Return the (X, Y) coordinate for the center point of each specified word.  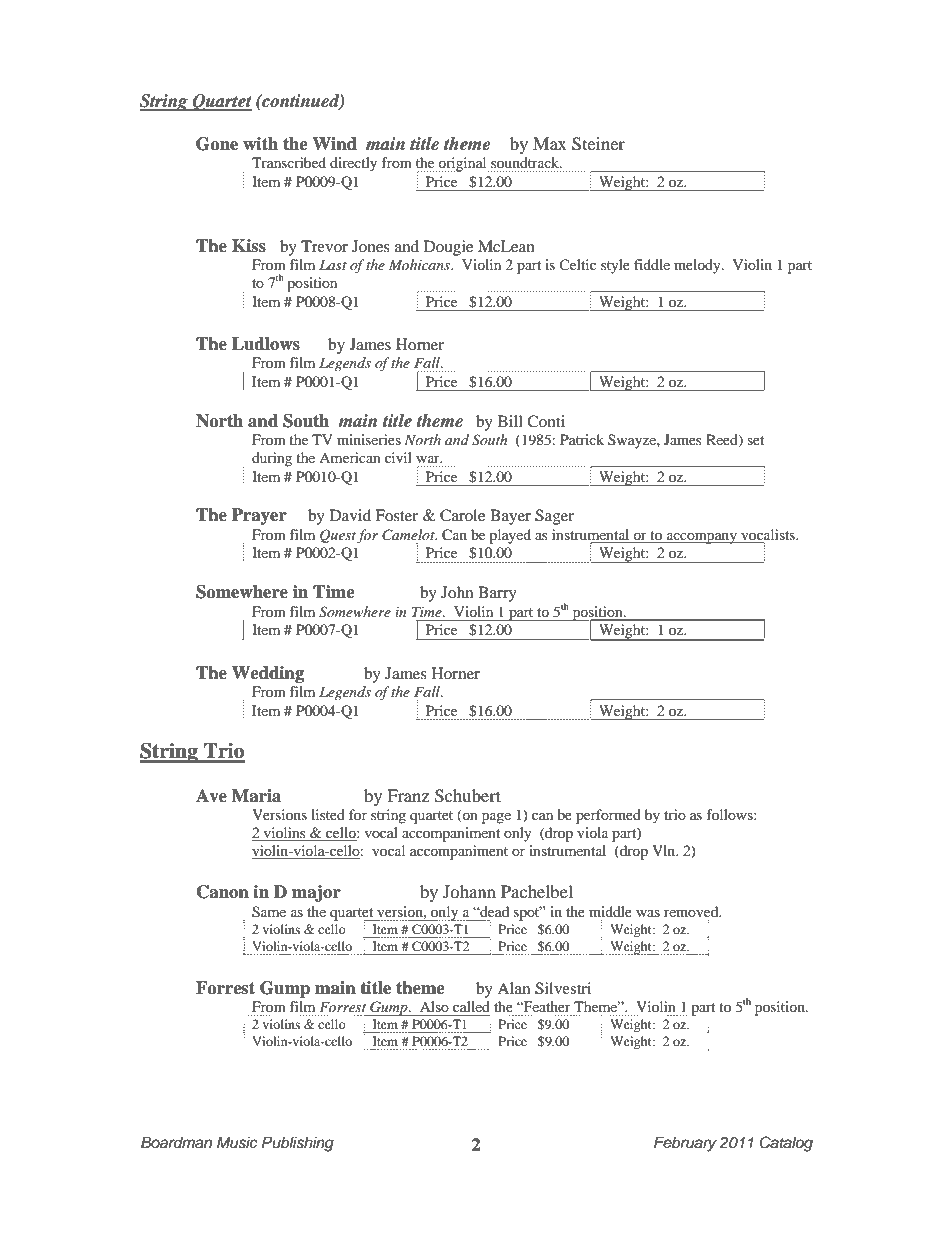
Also (434, 1006)
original (463, 164)
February (685, 1144)
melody (698, 266)
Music (237, 1142)
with (260, 143)
